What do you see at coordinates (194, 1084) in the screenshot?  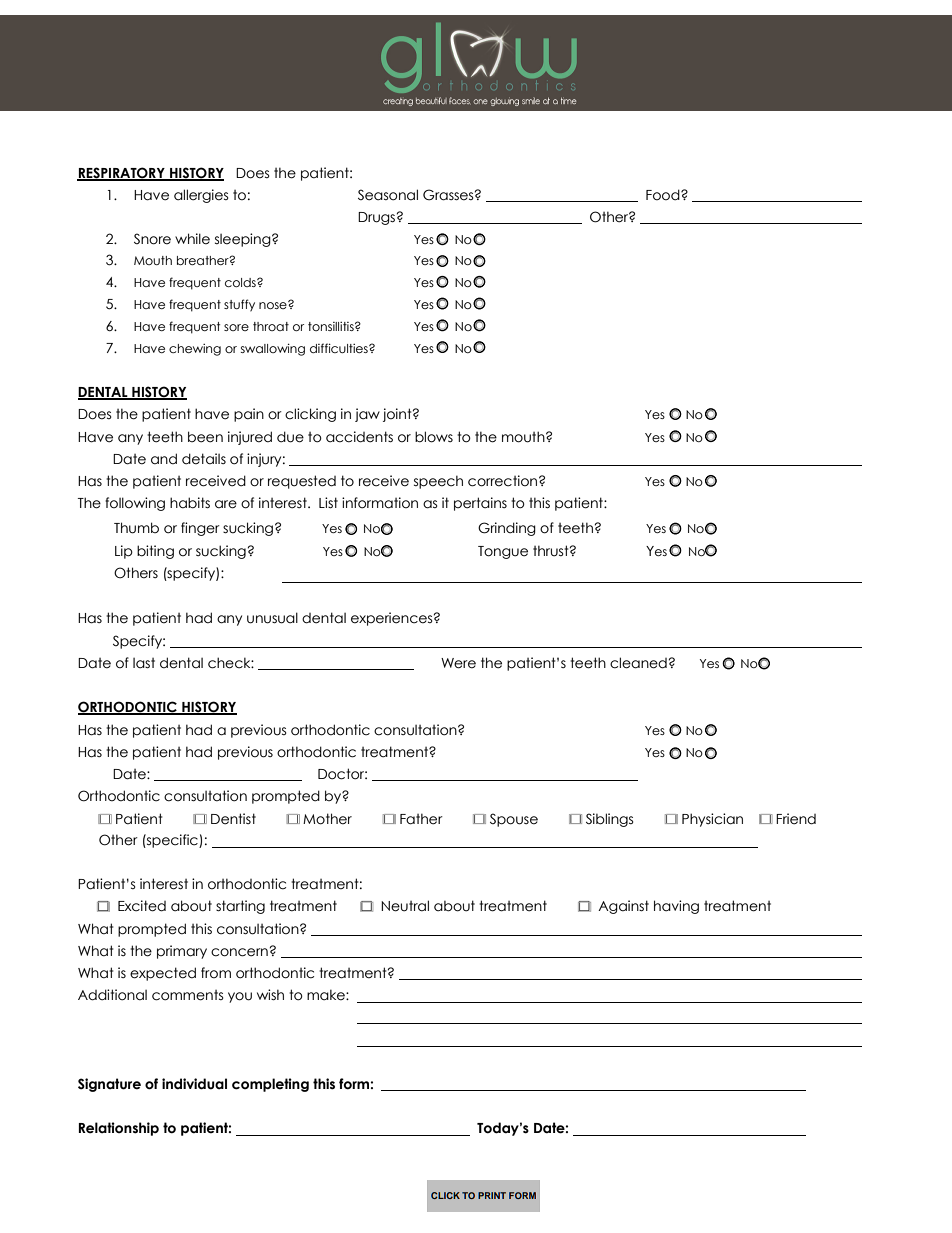 I see `individual` at bounding box center [194, 1084].
